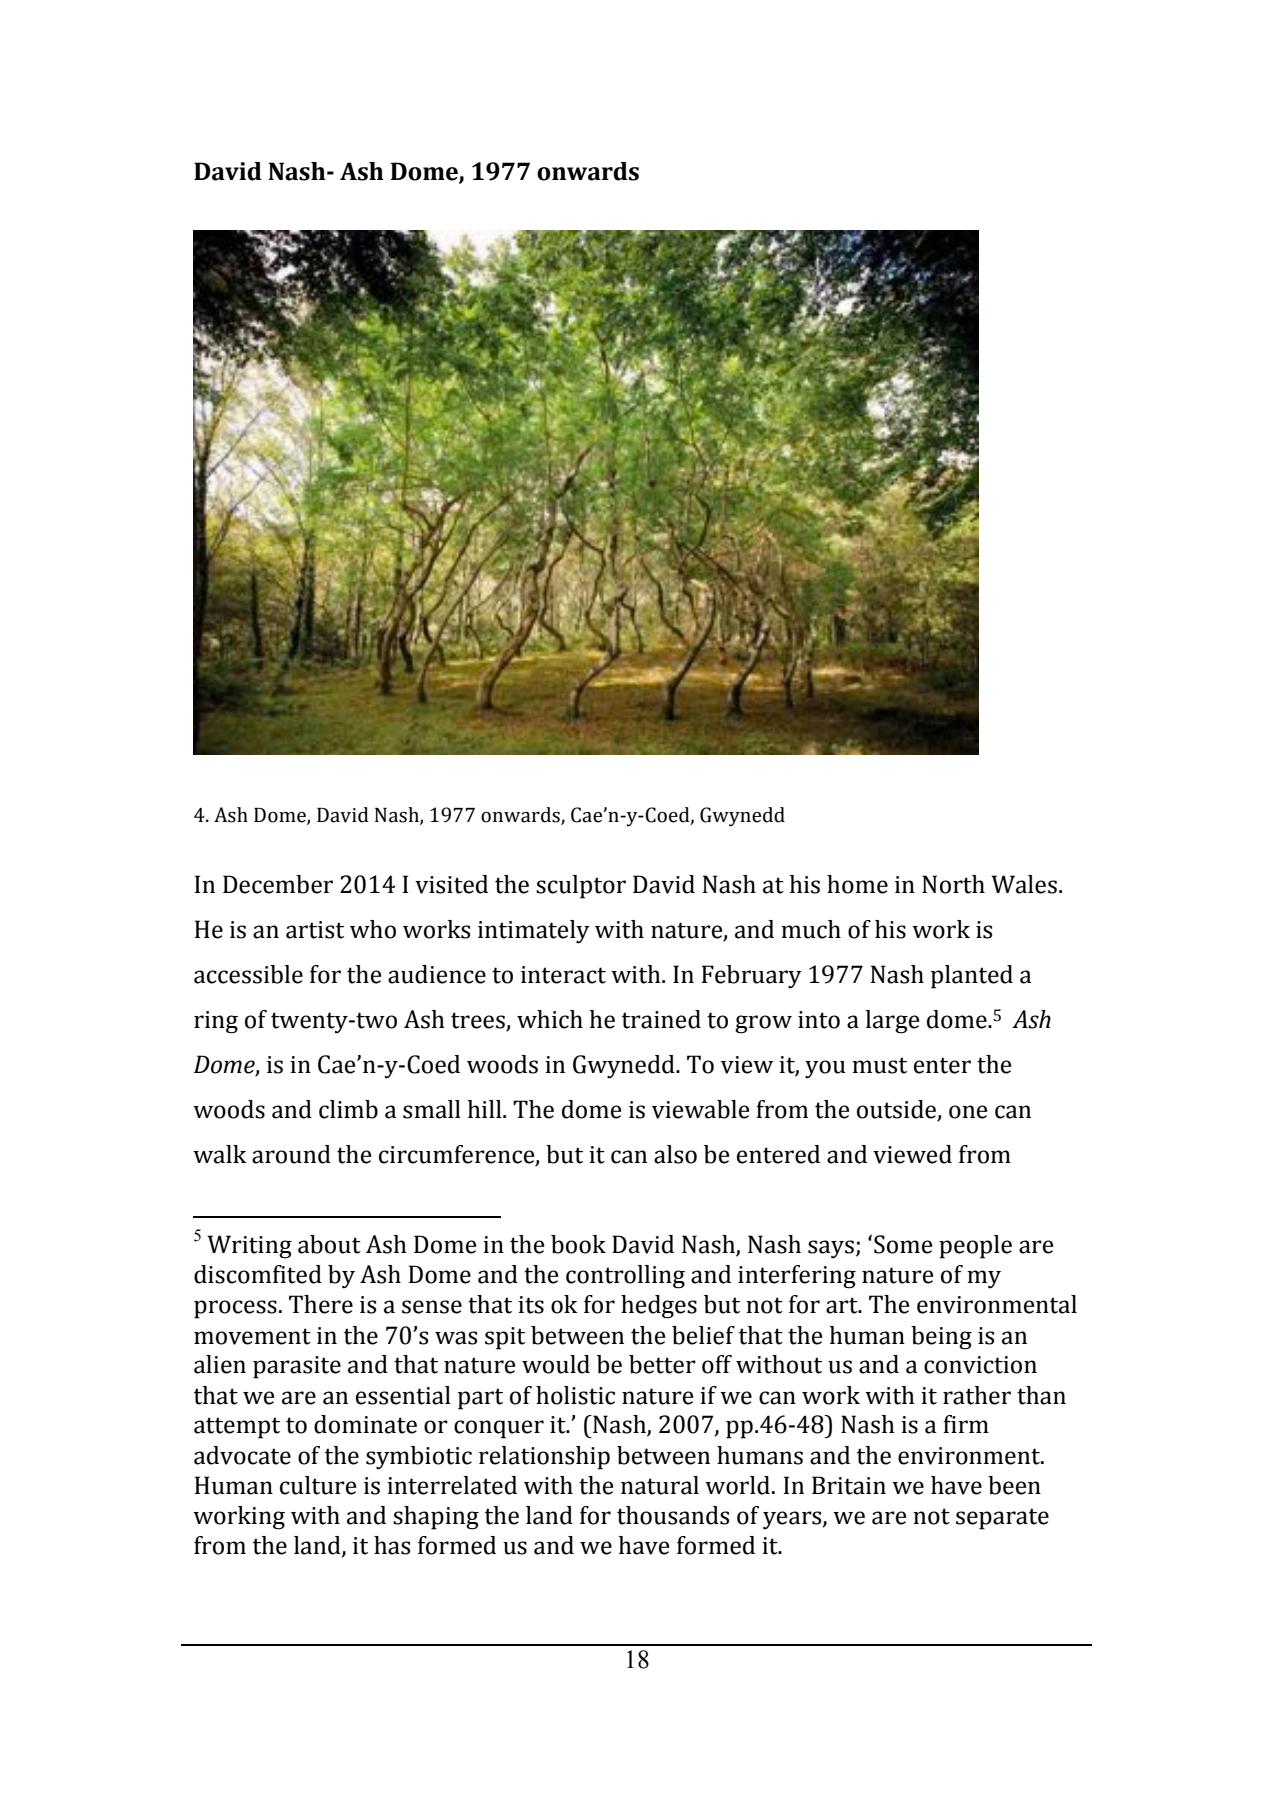 This document has width=1272, height=1800. Describe the element at coordinates (392, 1545) in the document. I see `has` at that location.
